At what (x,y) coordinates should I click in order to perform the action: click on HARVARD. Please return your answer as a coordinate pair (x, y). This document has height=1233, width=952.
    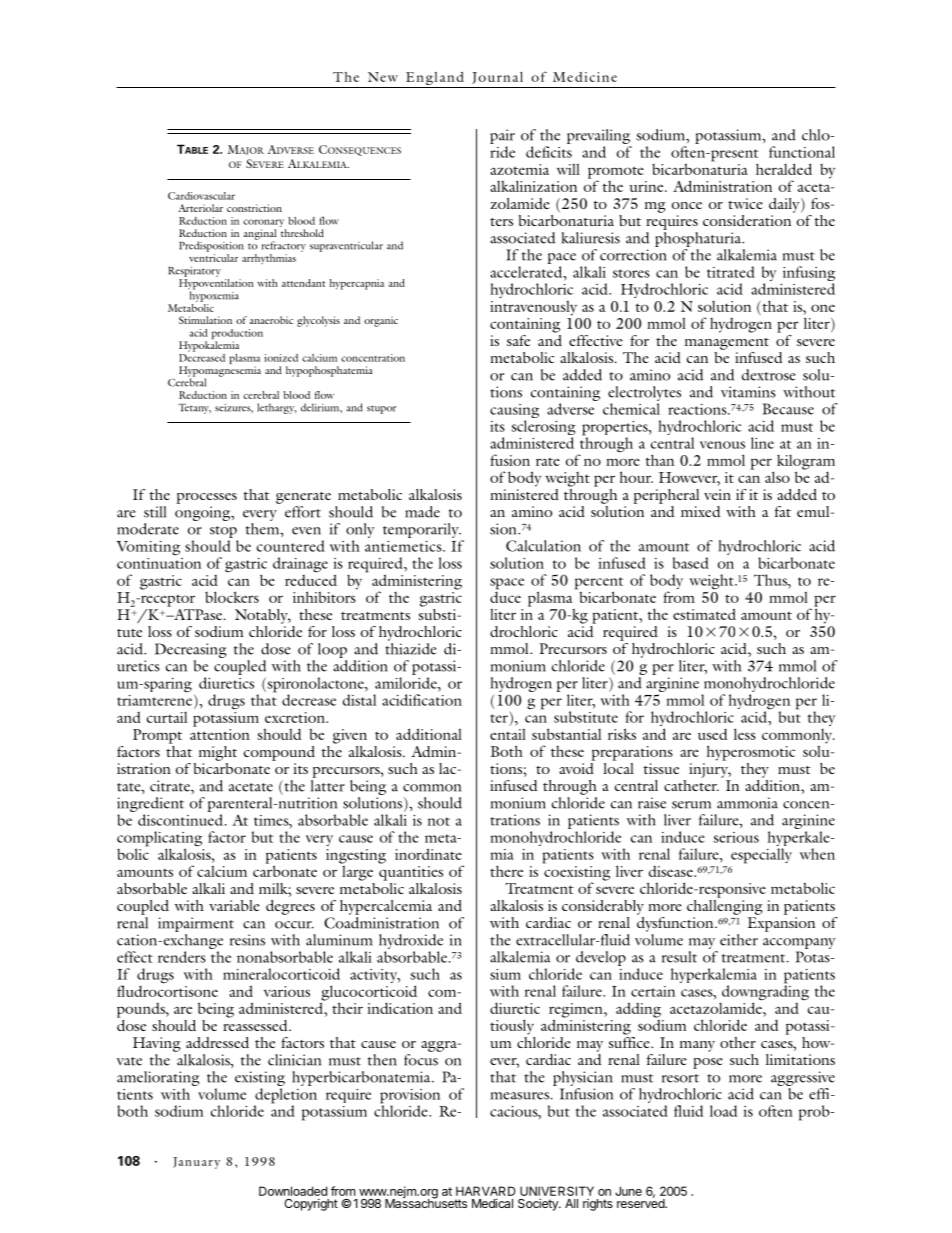
    Looking at the image, I should click on (485, 1191).
